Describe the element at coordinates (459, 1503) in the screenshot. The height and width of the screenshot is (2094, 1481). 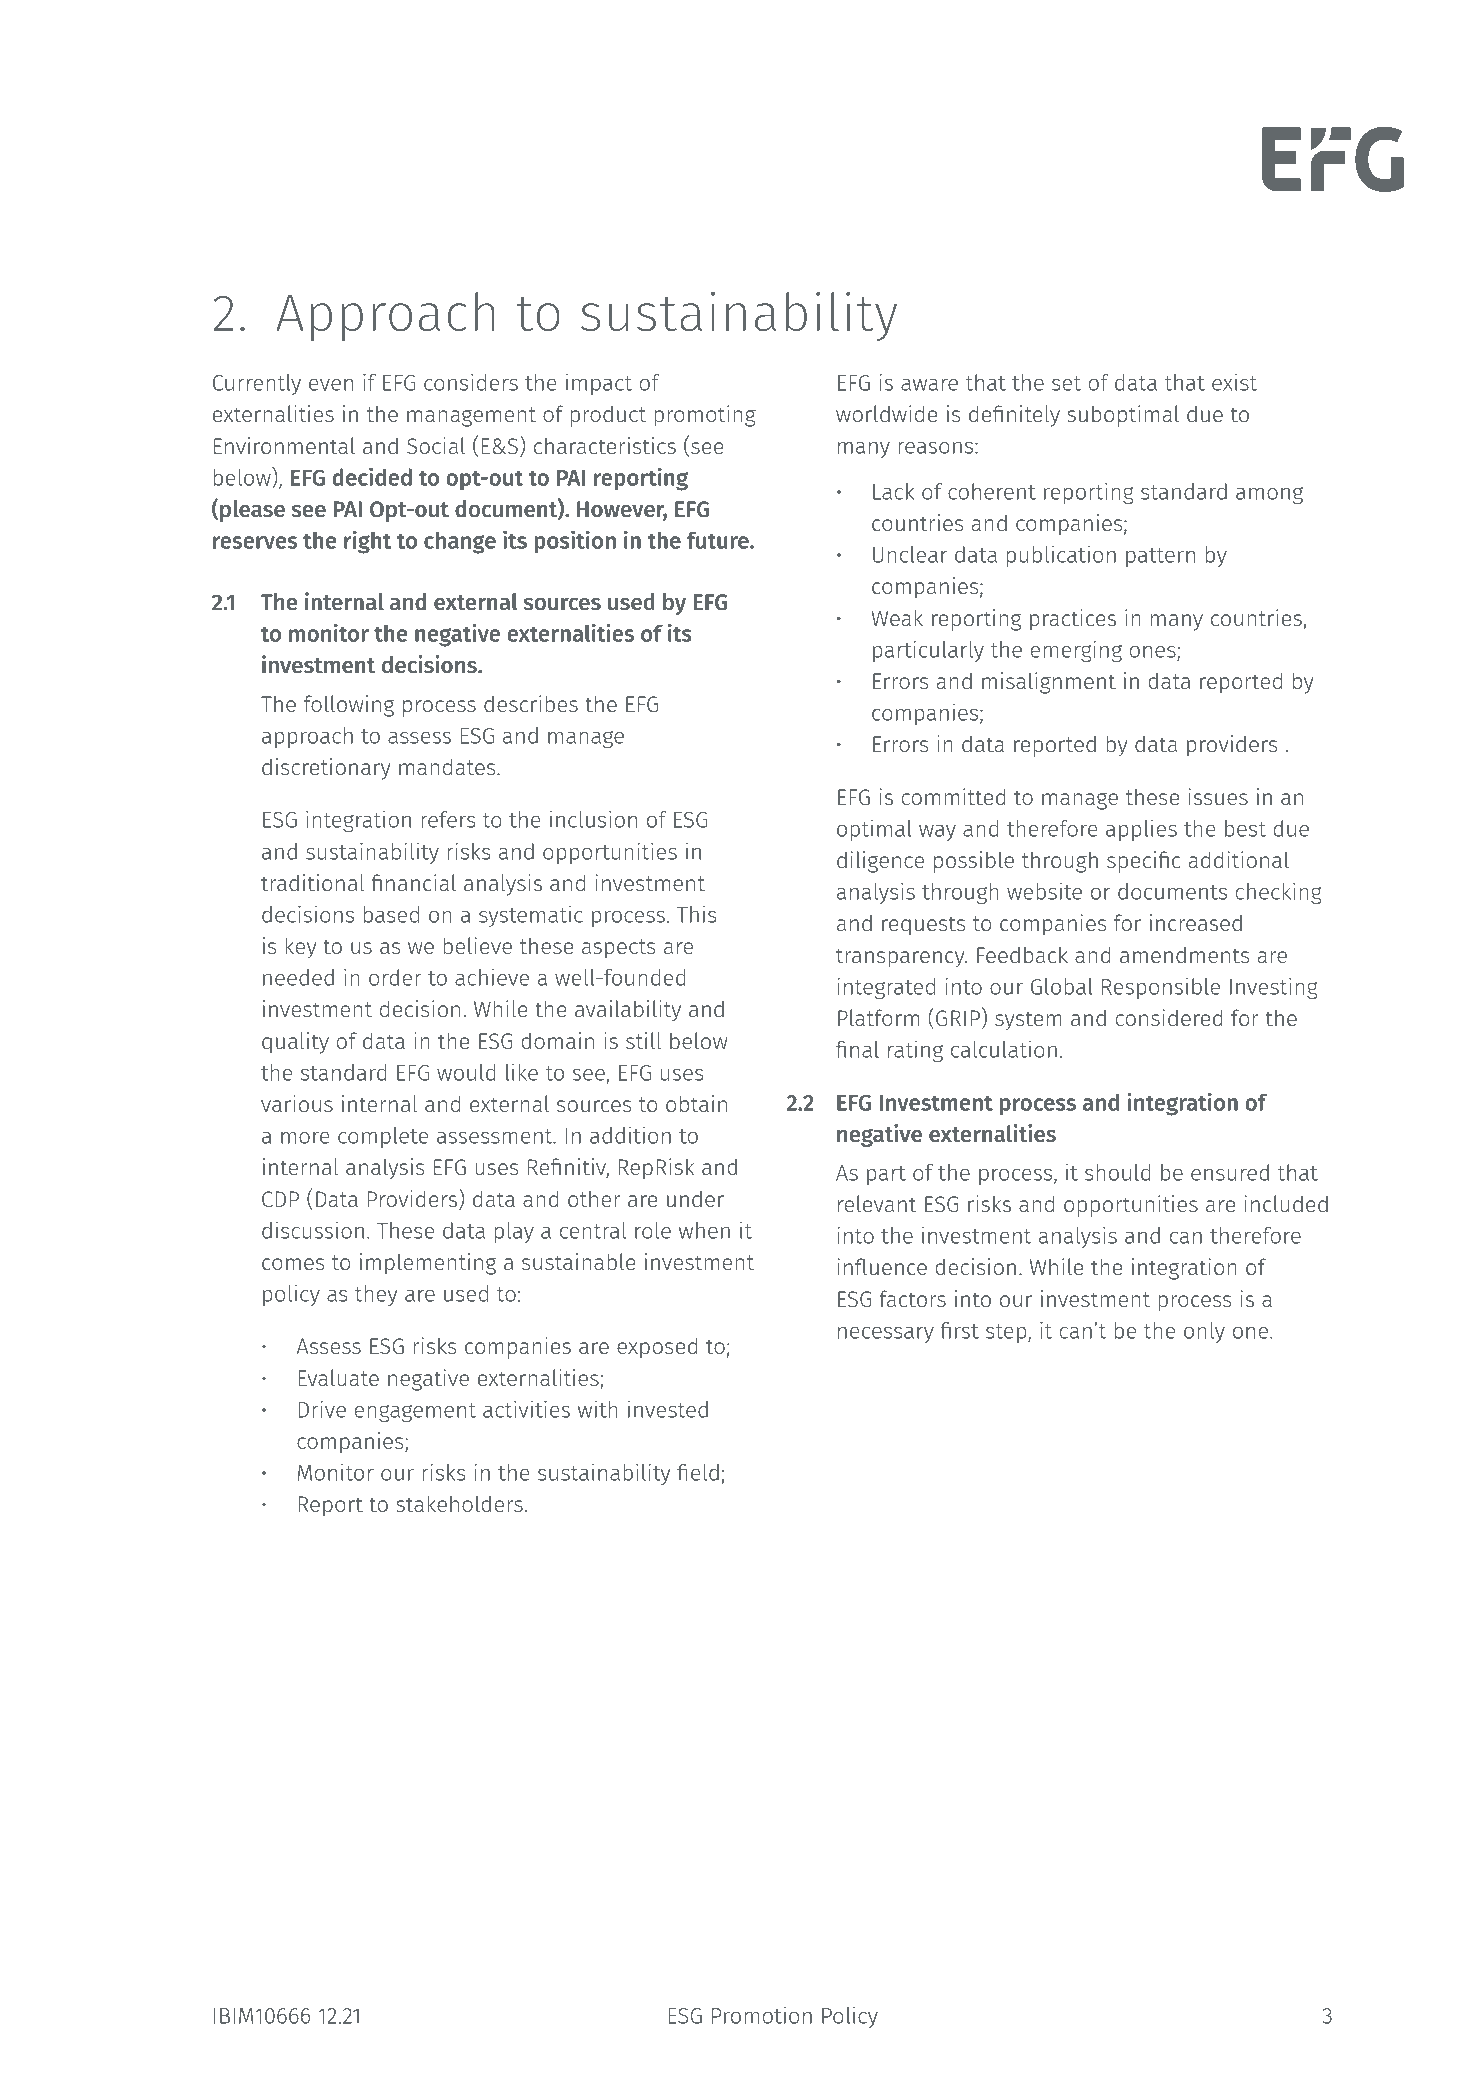
I see `stakeholders` at that location.
